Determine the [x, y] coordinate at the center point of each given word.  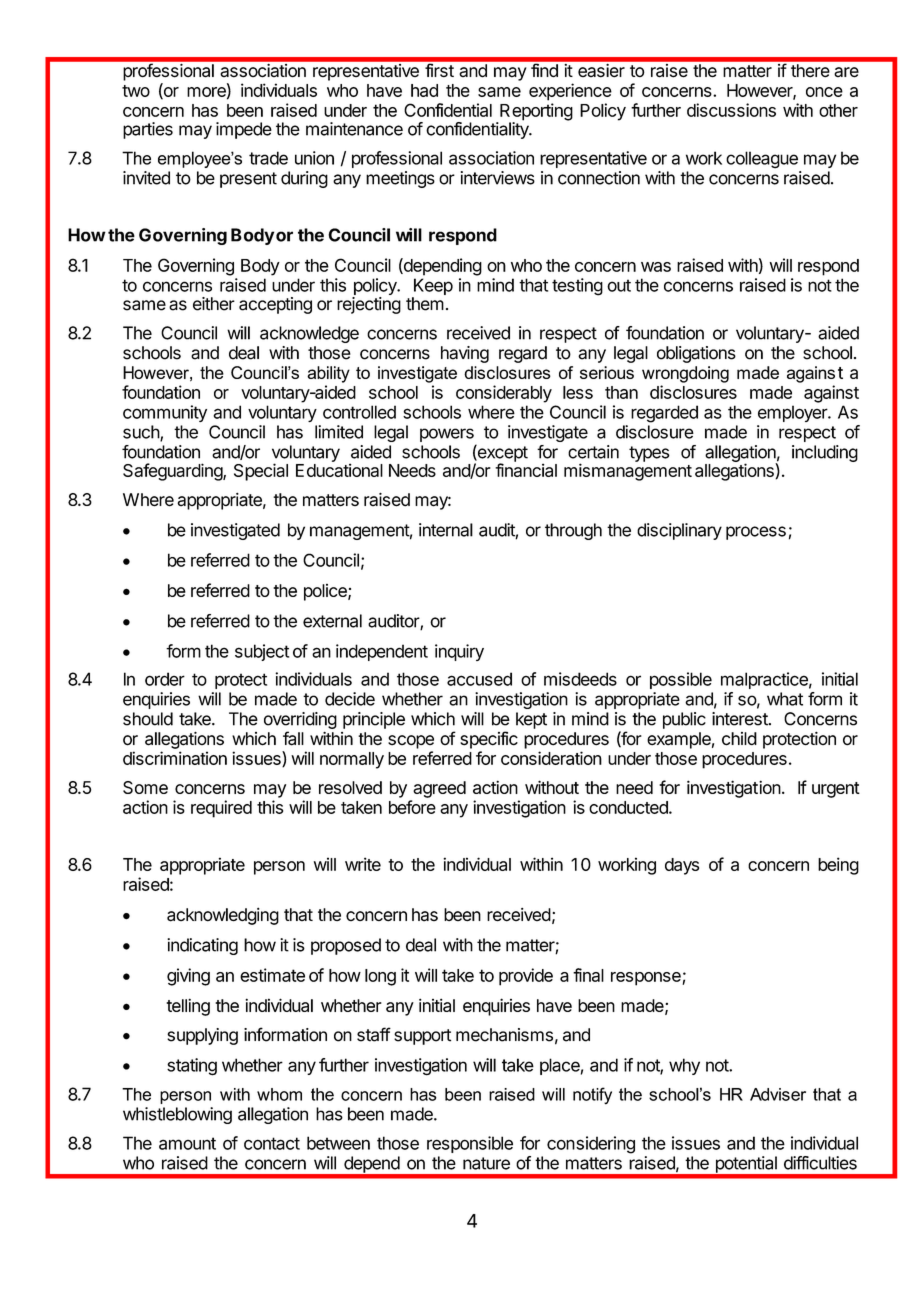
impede [244, 130]
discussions [731, 110]
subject [262, 652]
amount [187, 1143]
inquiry [459, 652]
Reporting [536, 113]
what [785, 699]
